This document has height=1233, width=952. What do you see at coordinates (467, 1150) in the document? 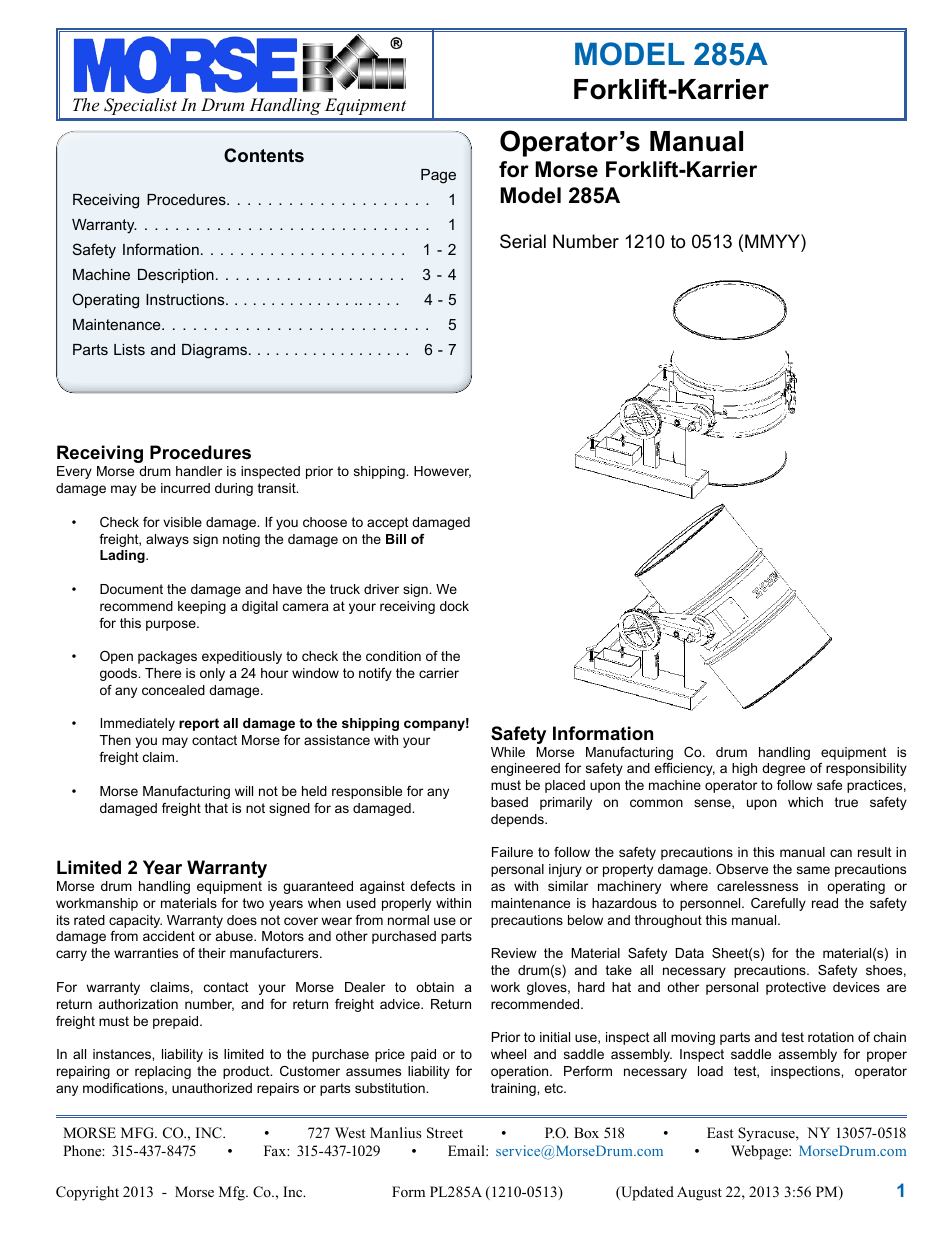
I see `Email` at bounding box center [467, 1150].
